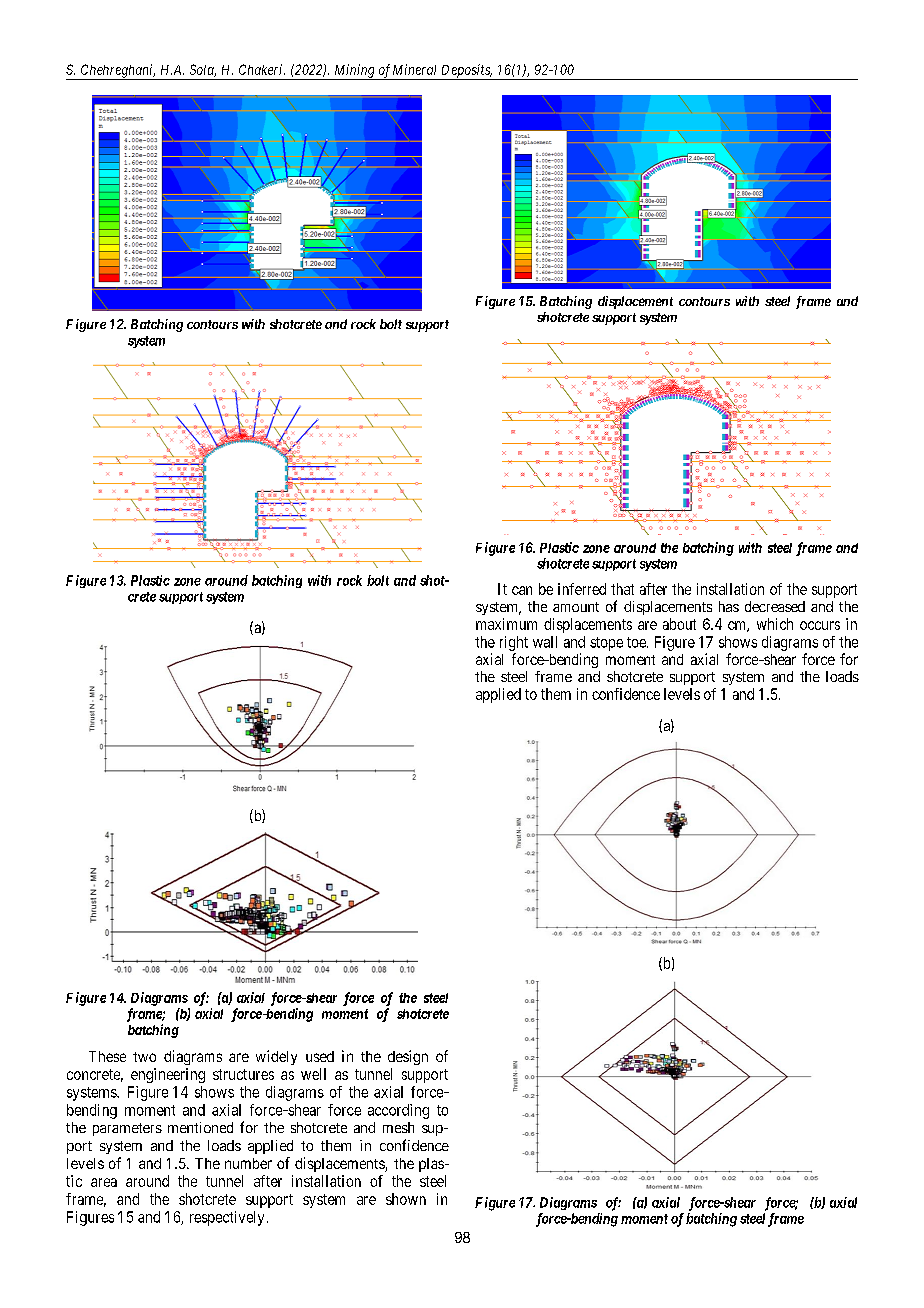 This screenshot has width=924, height=1308. I want to click on respectively, so click(227, 1218).
